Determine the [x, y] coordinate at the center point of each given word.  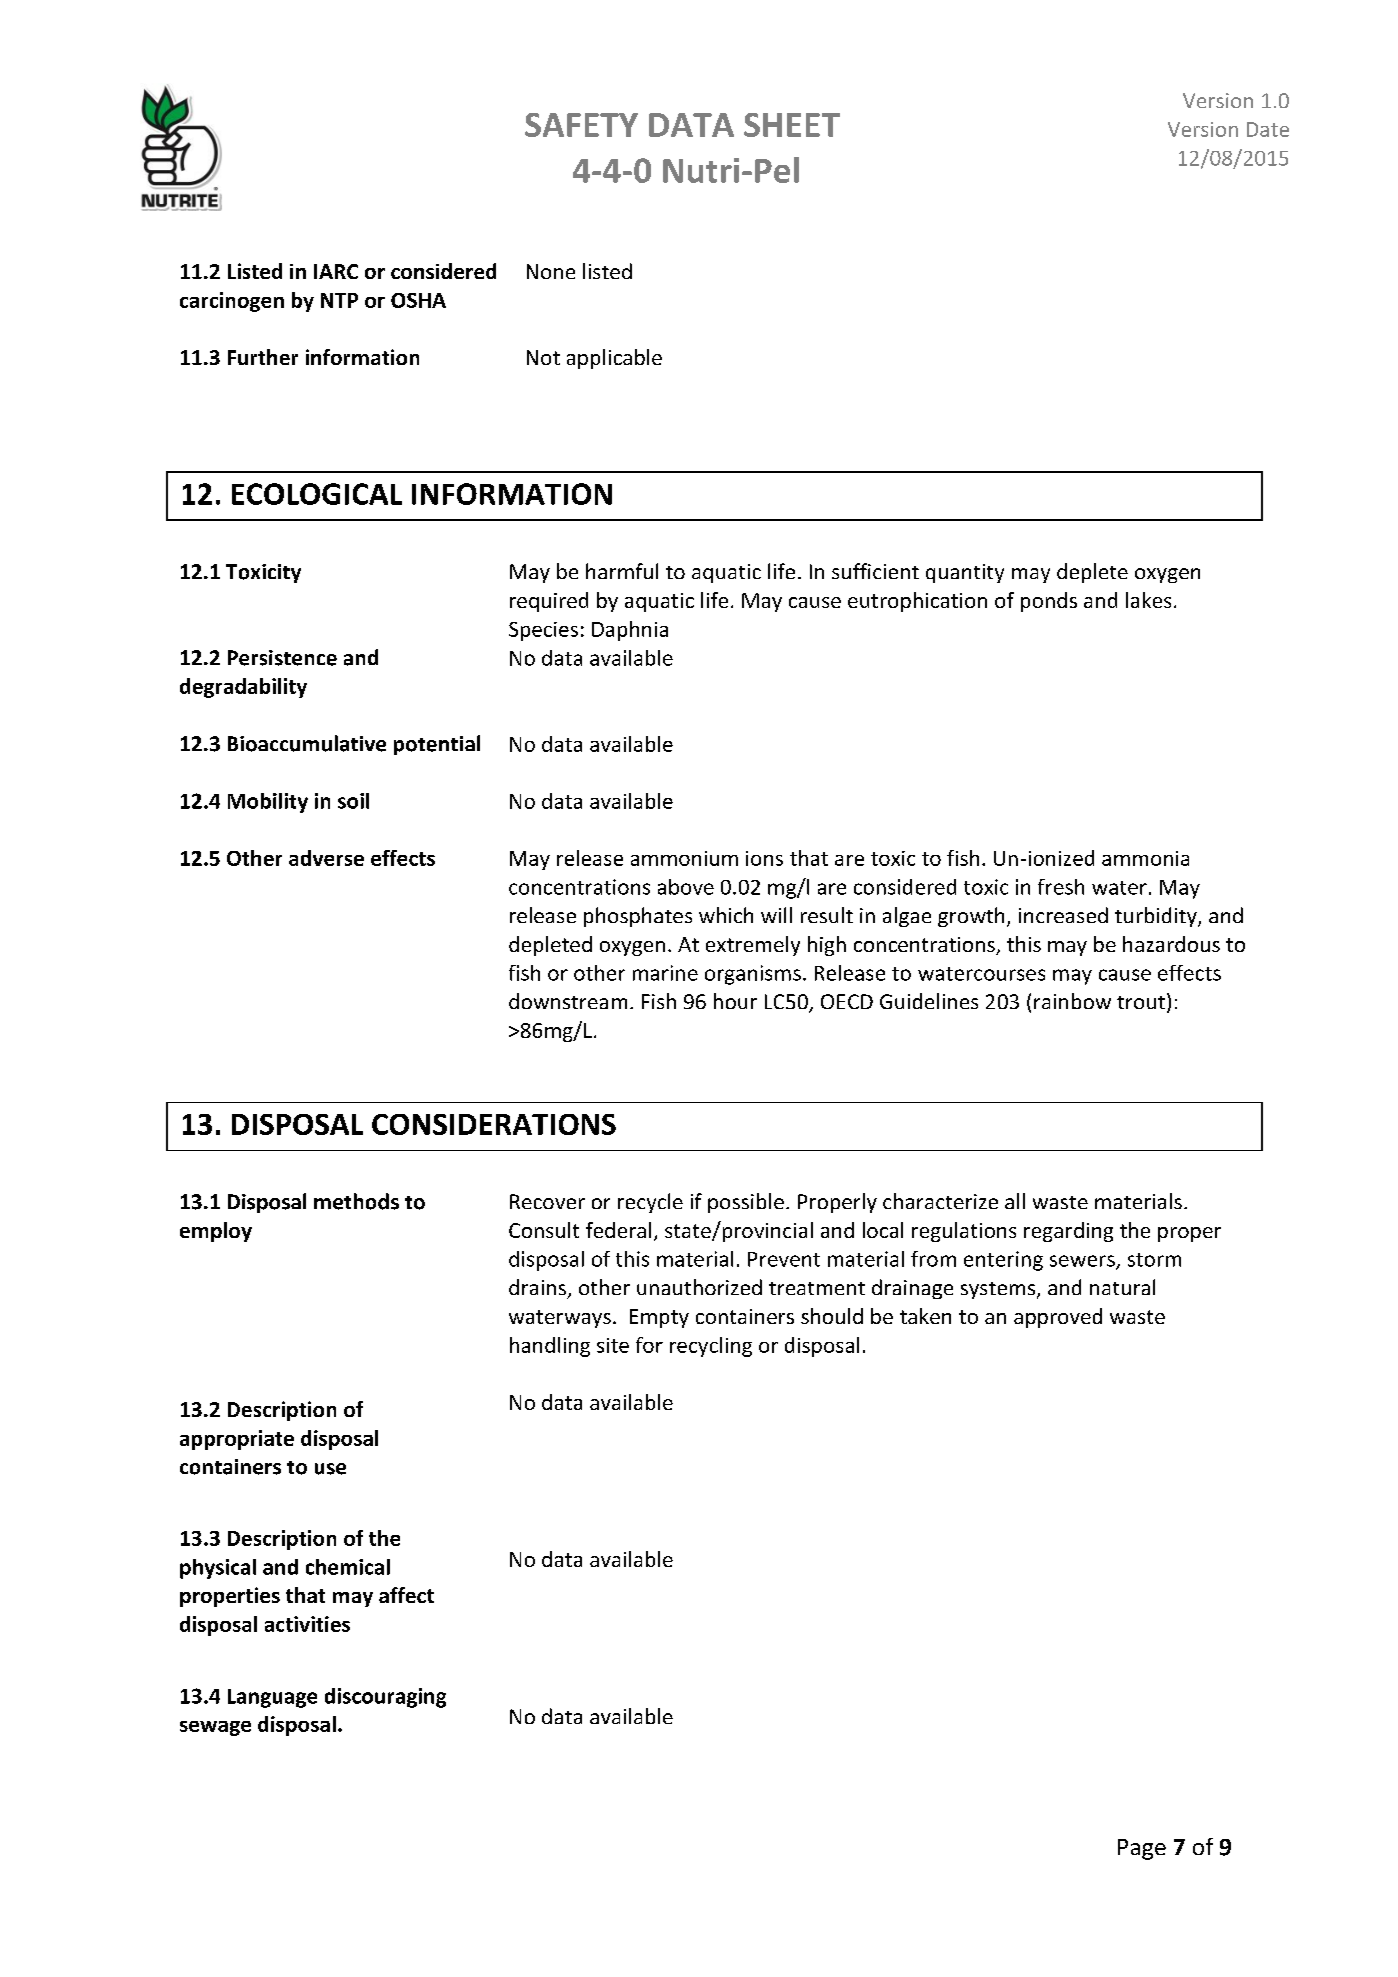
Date [1268, 129]
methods [356, 1201]
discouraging [385, 1698]
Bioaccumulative [307, 743]
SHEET [792, 125]
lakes [1148, 600]
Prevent [784, 1259]
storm [1154, 1260]
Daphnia [630, 631]
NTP [339, 300]
